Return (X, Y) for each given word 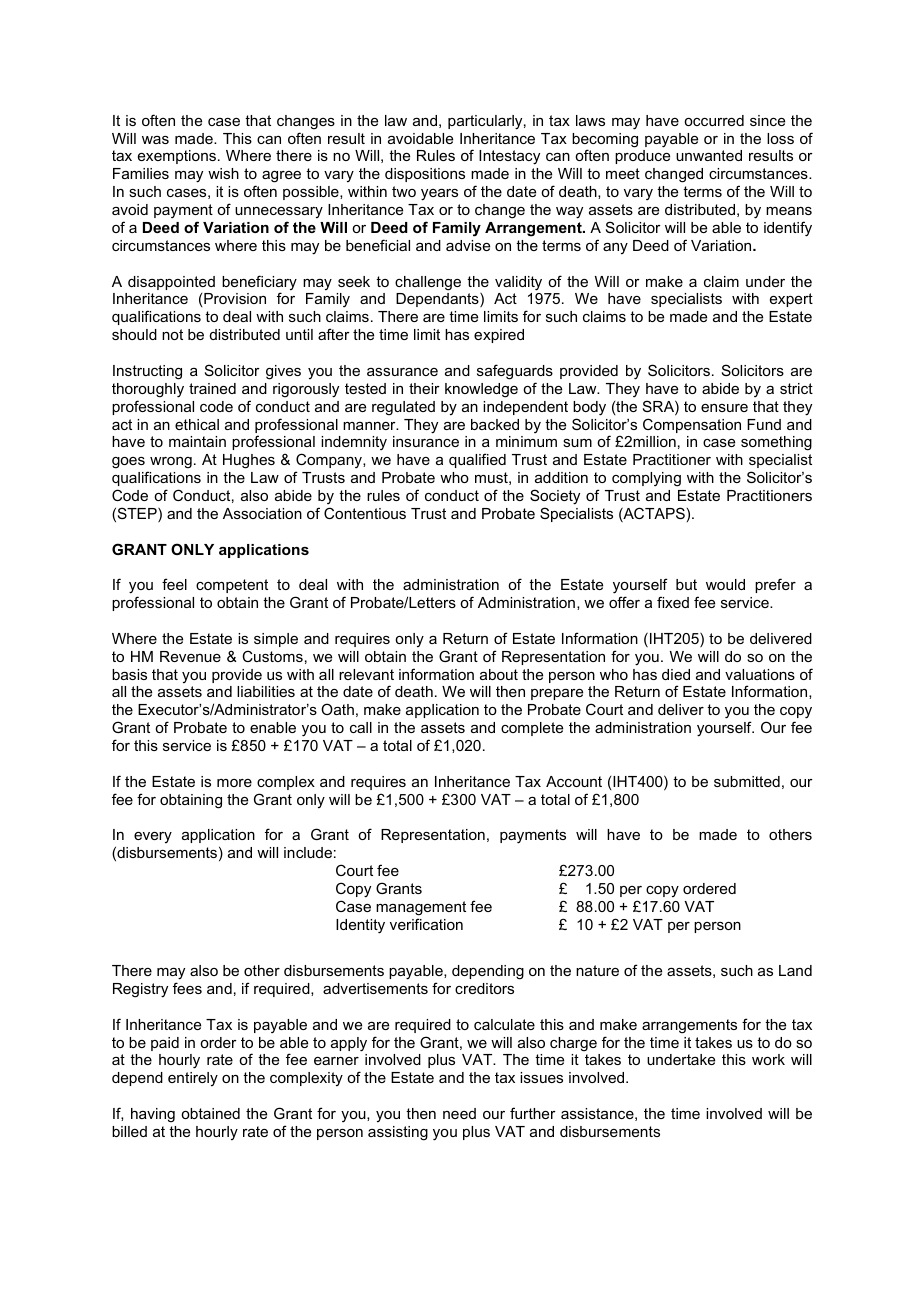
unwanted (709, 155)
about (499, 674)
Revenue (190, 656)
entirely (193, 1079)
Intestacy (509, 157)
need (459, 1113)
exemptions (177, 157)
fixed (673, 602)
